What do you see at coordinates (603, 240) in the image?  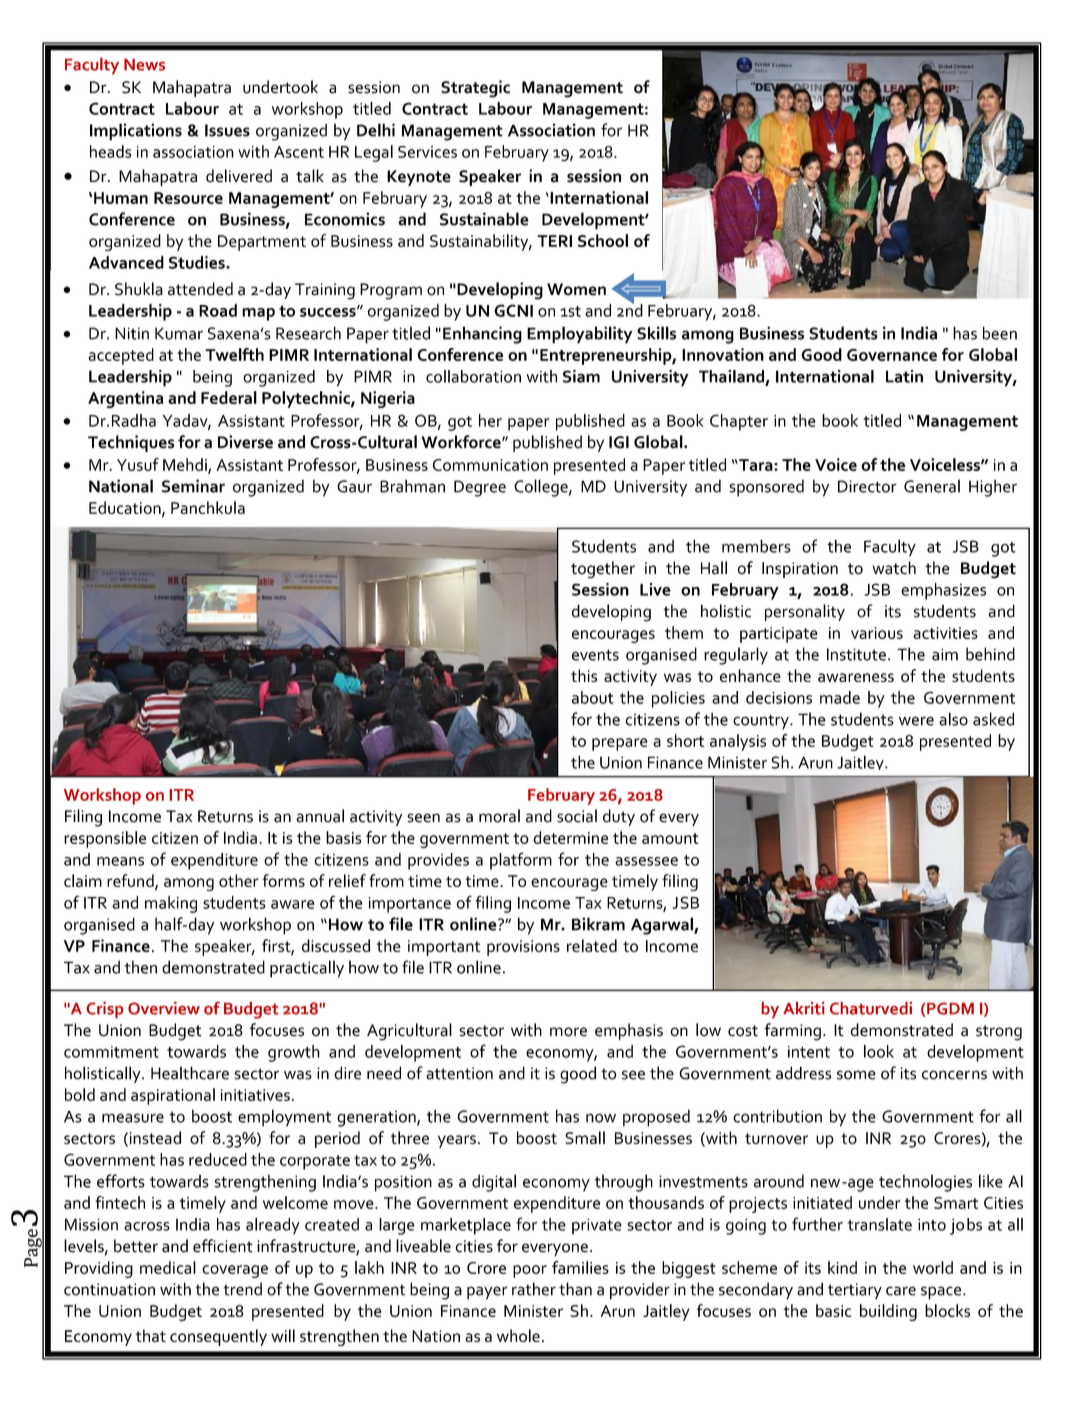 I see `School` at bounding box center [603, 240].
